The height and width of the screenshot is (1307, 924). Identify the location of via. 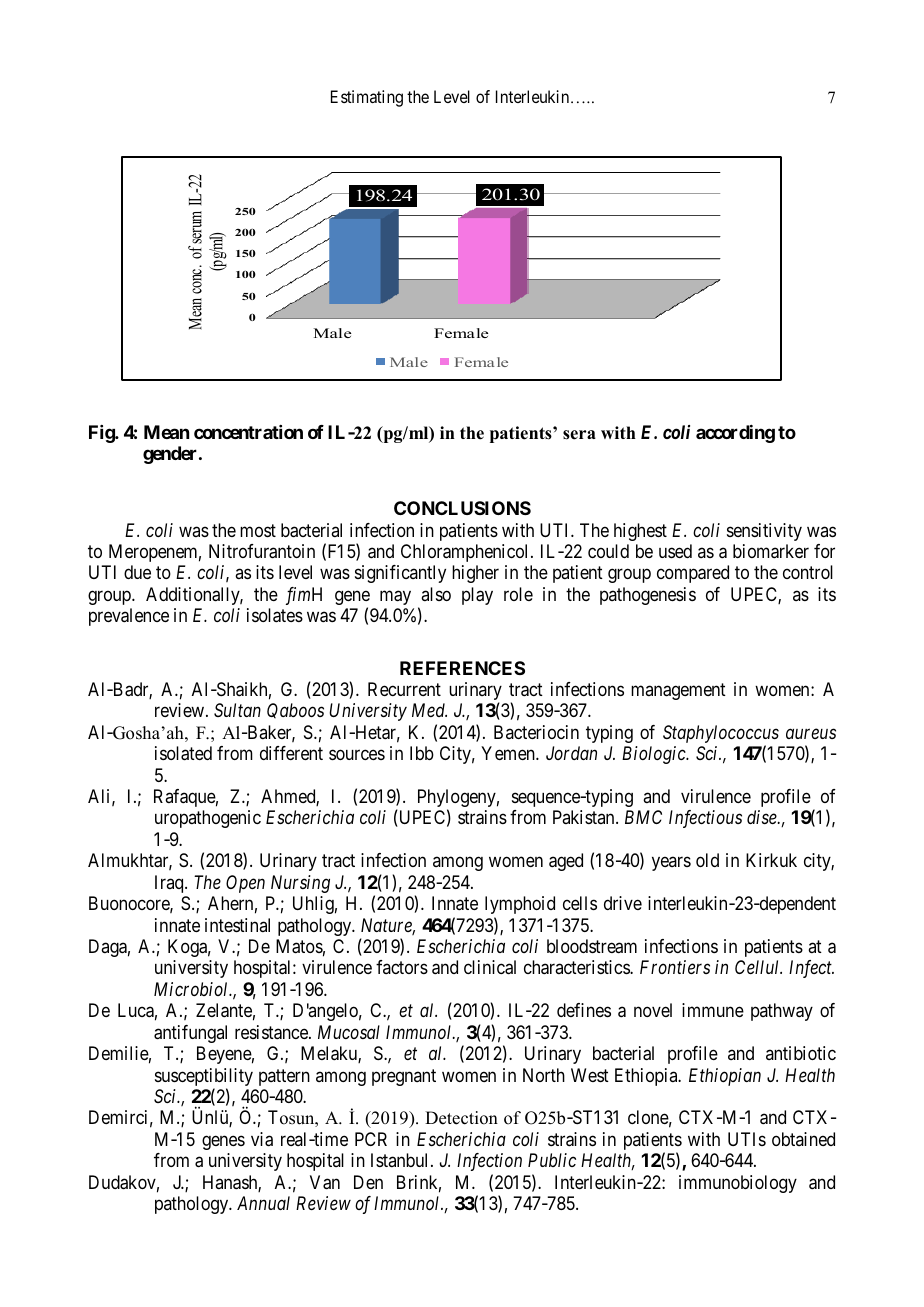
(262, 1139).
